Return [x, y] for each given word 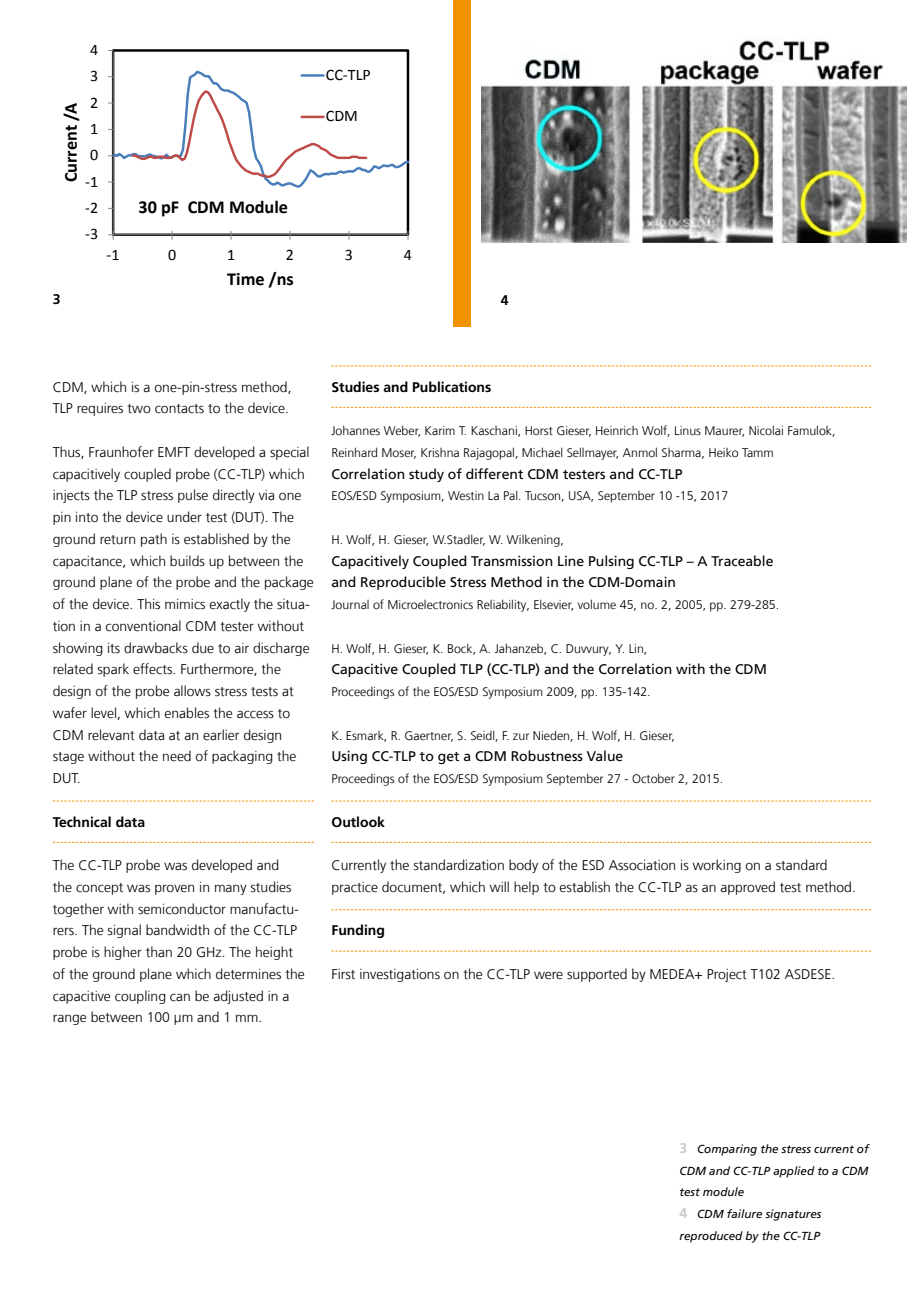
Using [349, 757]
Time [245, 279]
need [177, 756]
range [69, 1019]
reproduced [711, 1237]
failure [744, 1213]
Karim [440, 430]
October [653, 778]
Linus [688, 430]
